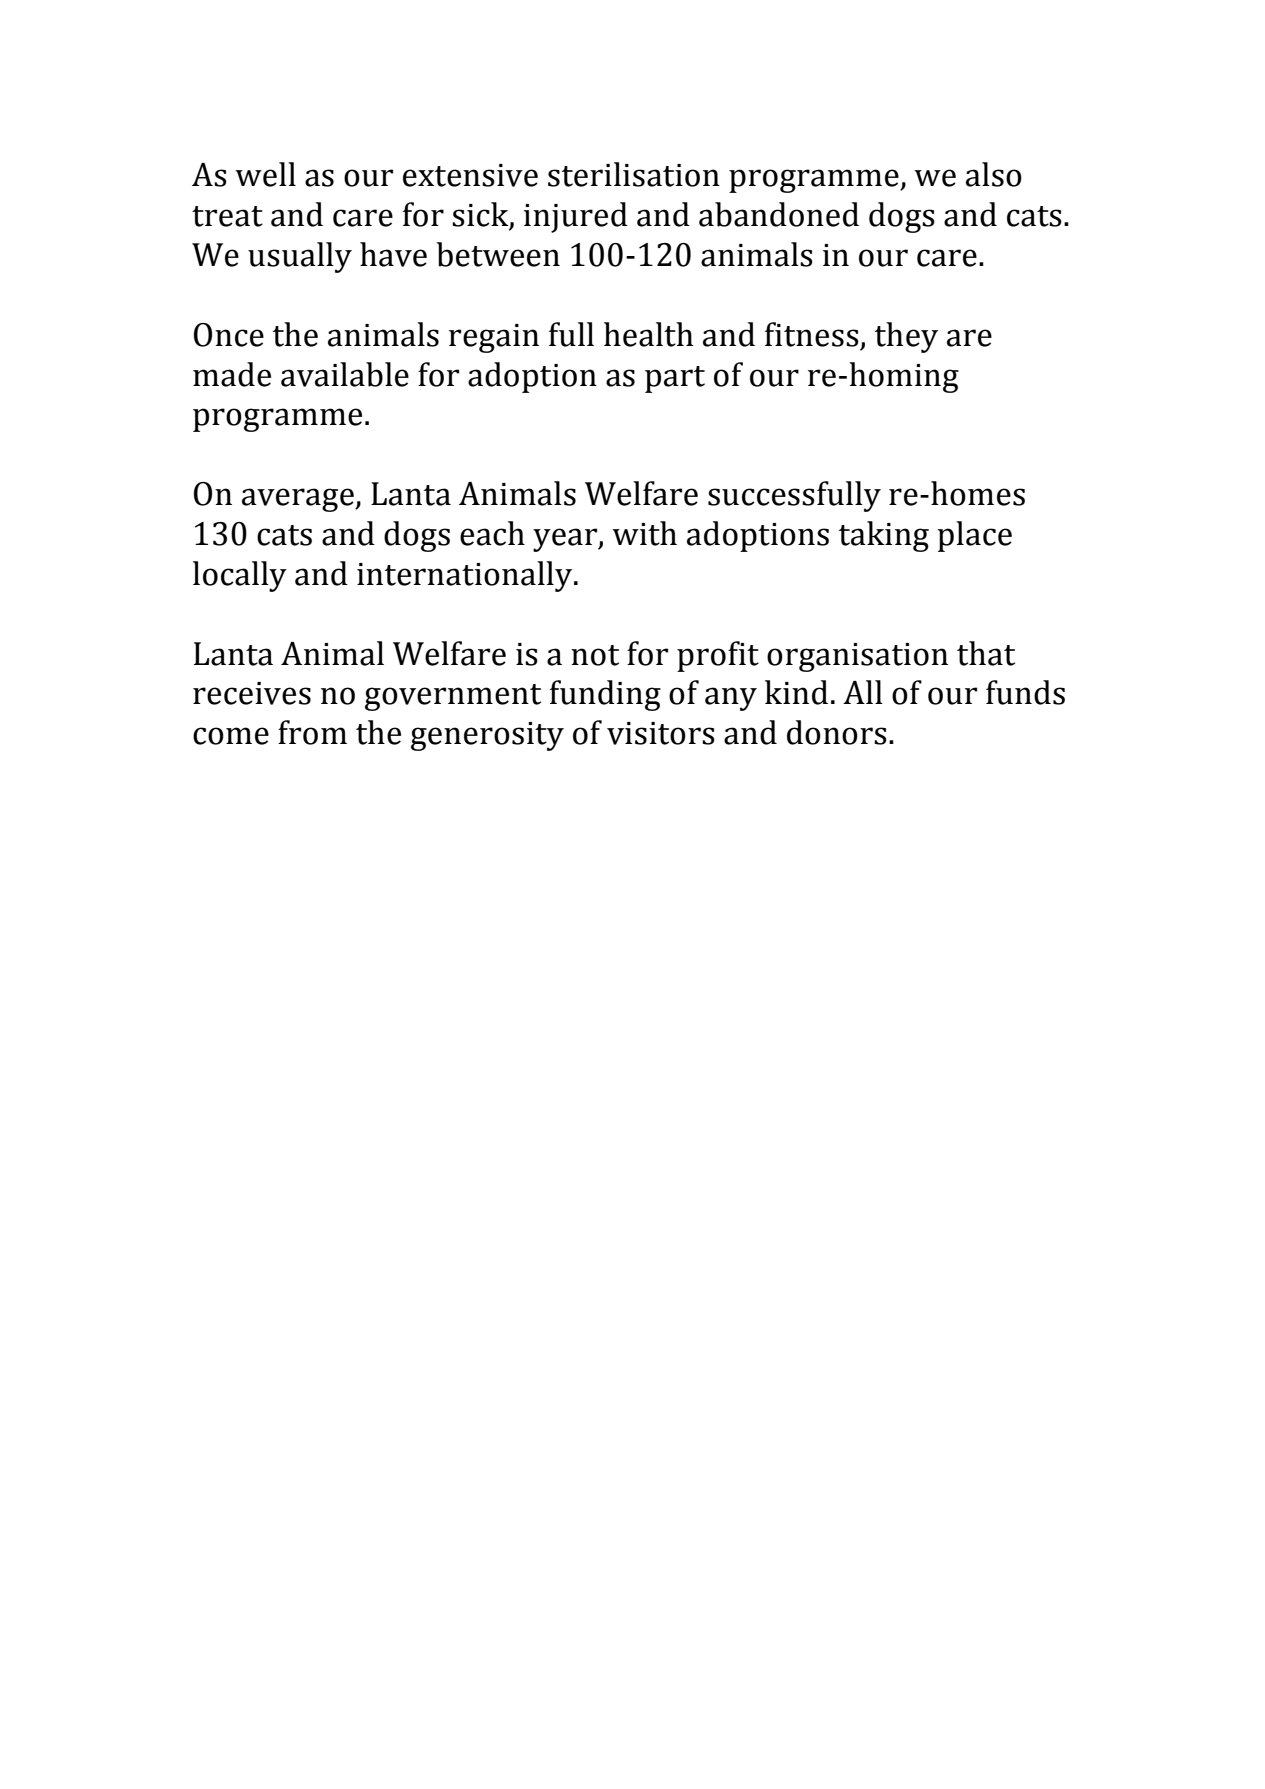 This image has width=1265, height=1789. Describe the element at coordinates (994, 174) in the image. I see `also` at that location.
